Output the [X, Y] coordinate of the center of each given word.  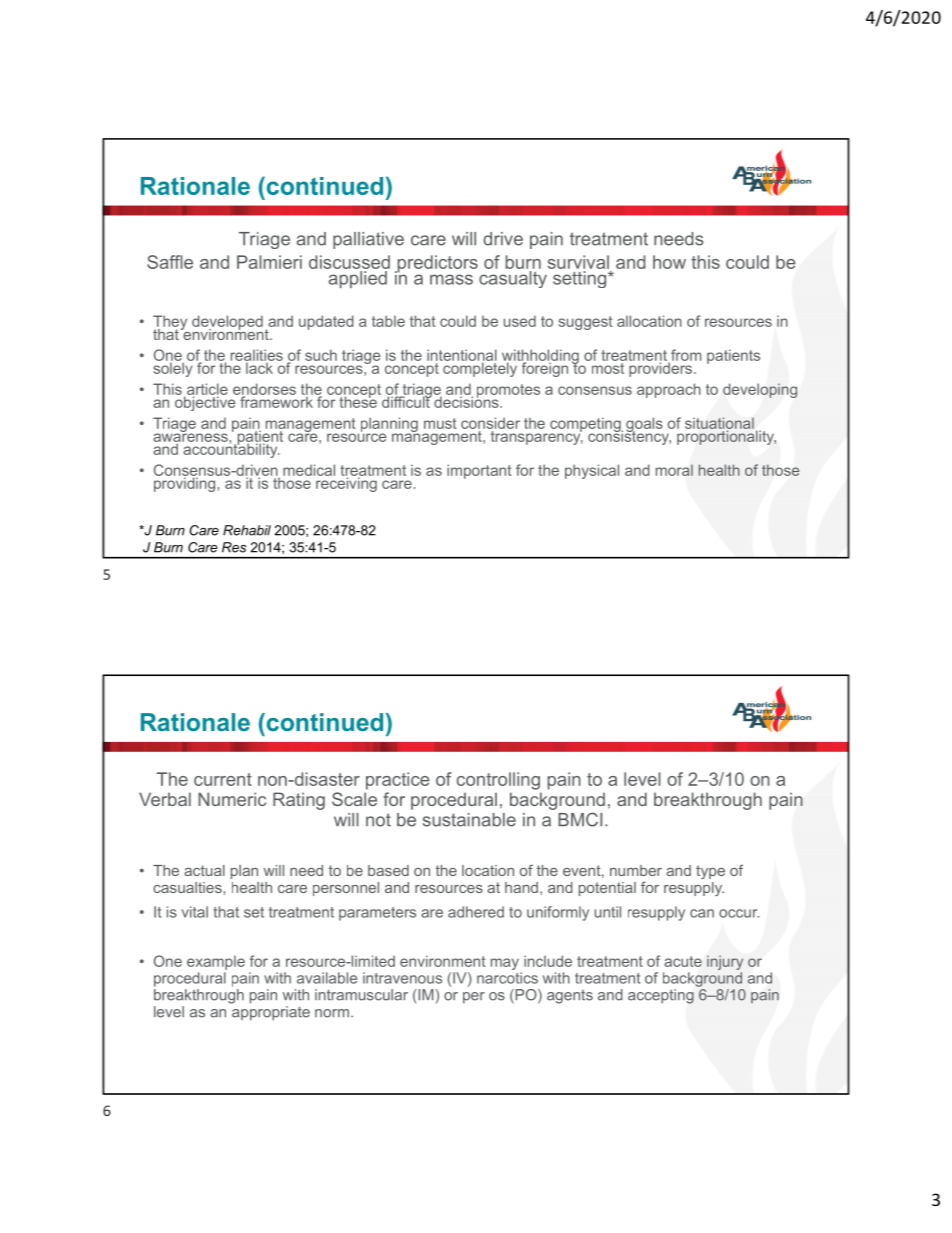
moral [674, 470]
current [223, 779]
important [479, 471]
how [669, 262]
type [710, 872]
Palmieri [269, 262]
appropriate [270, 1012]
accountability [231, 449]
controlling [498, 781]
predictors [436, 265]
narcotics [507, 978]
